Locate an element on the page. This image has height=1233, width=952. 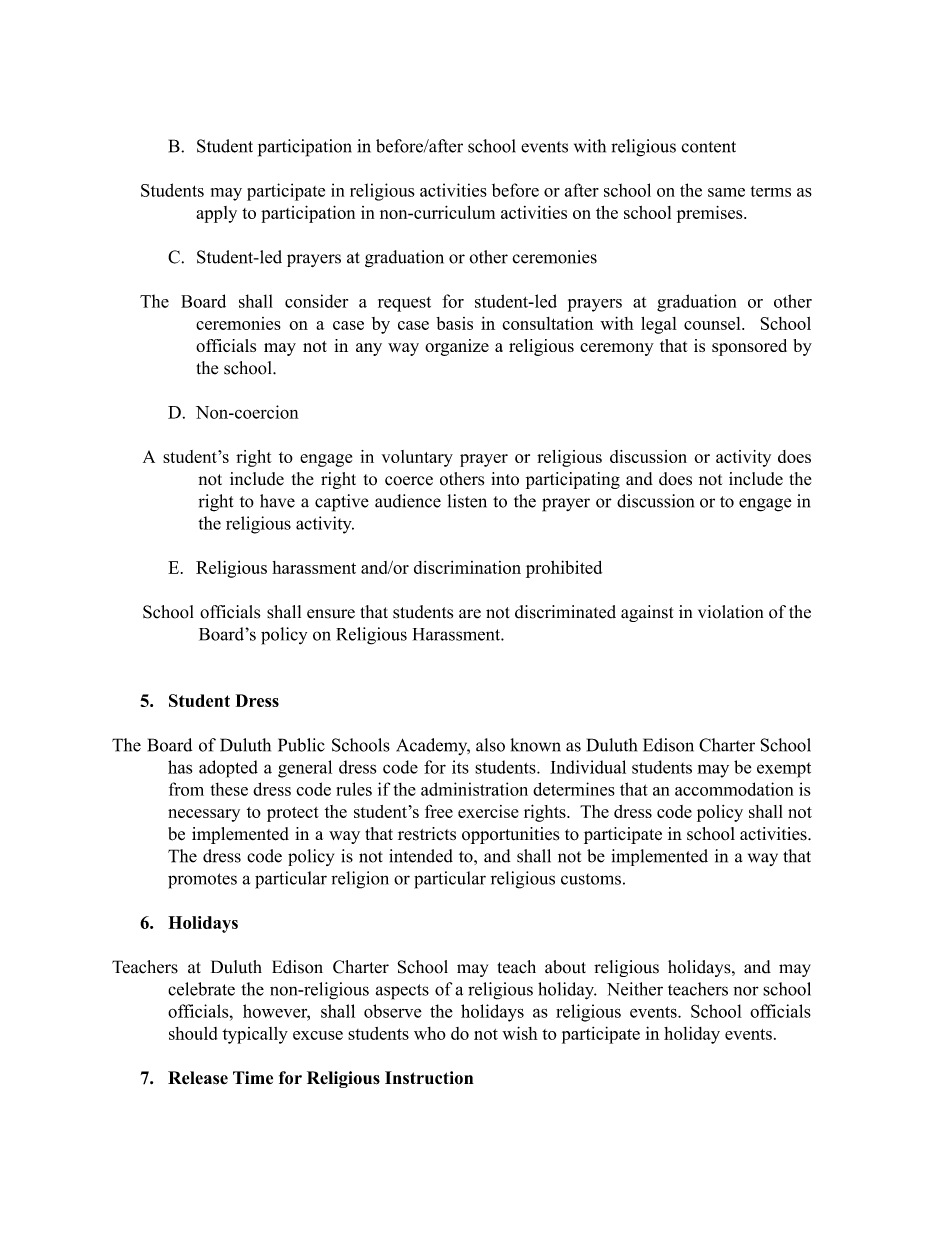
are is located at coordinates (470, 614).
